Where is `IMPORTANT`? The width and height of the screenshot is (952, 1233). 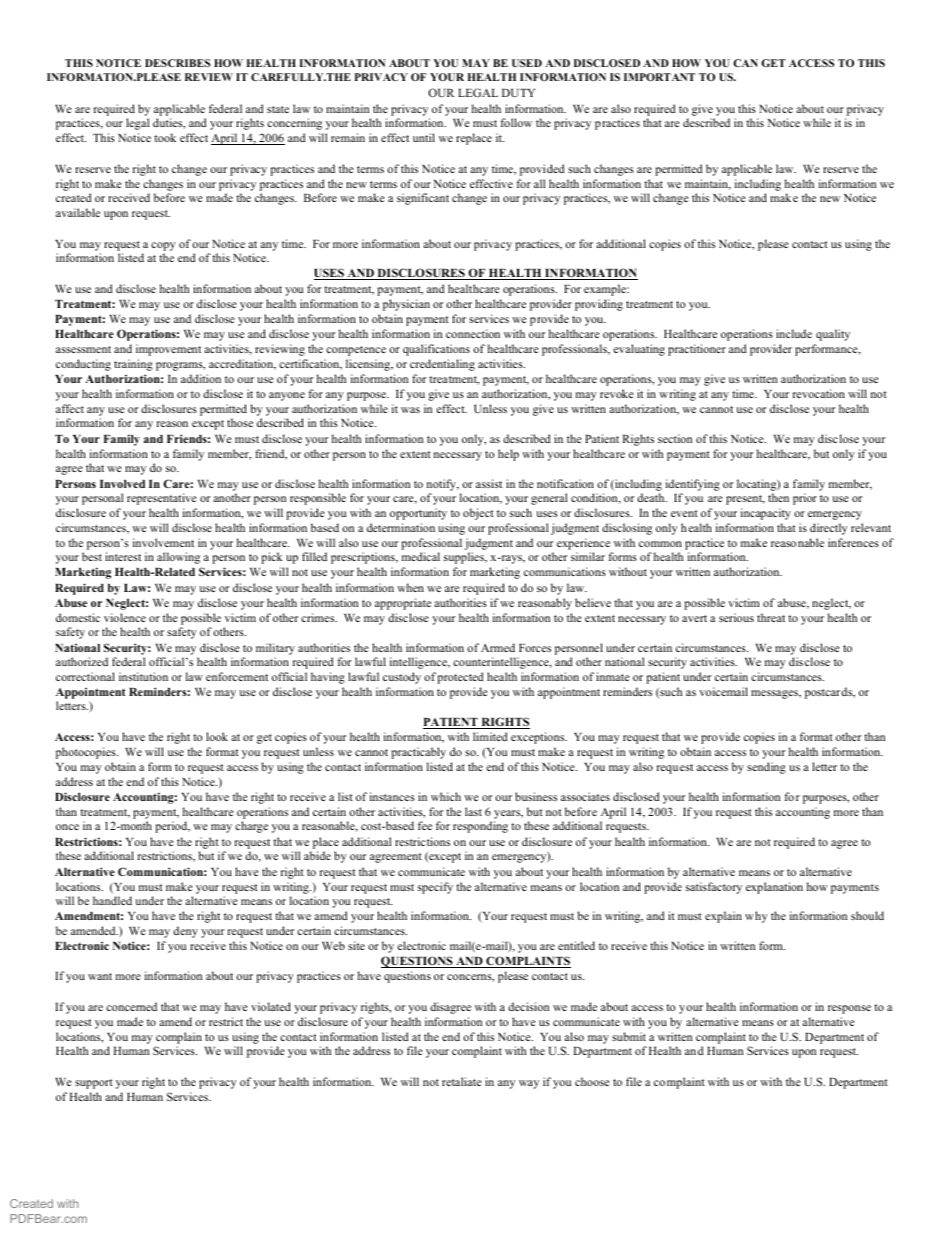 IMPORTANT is located at coordinates (659, 77).
